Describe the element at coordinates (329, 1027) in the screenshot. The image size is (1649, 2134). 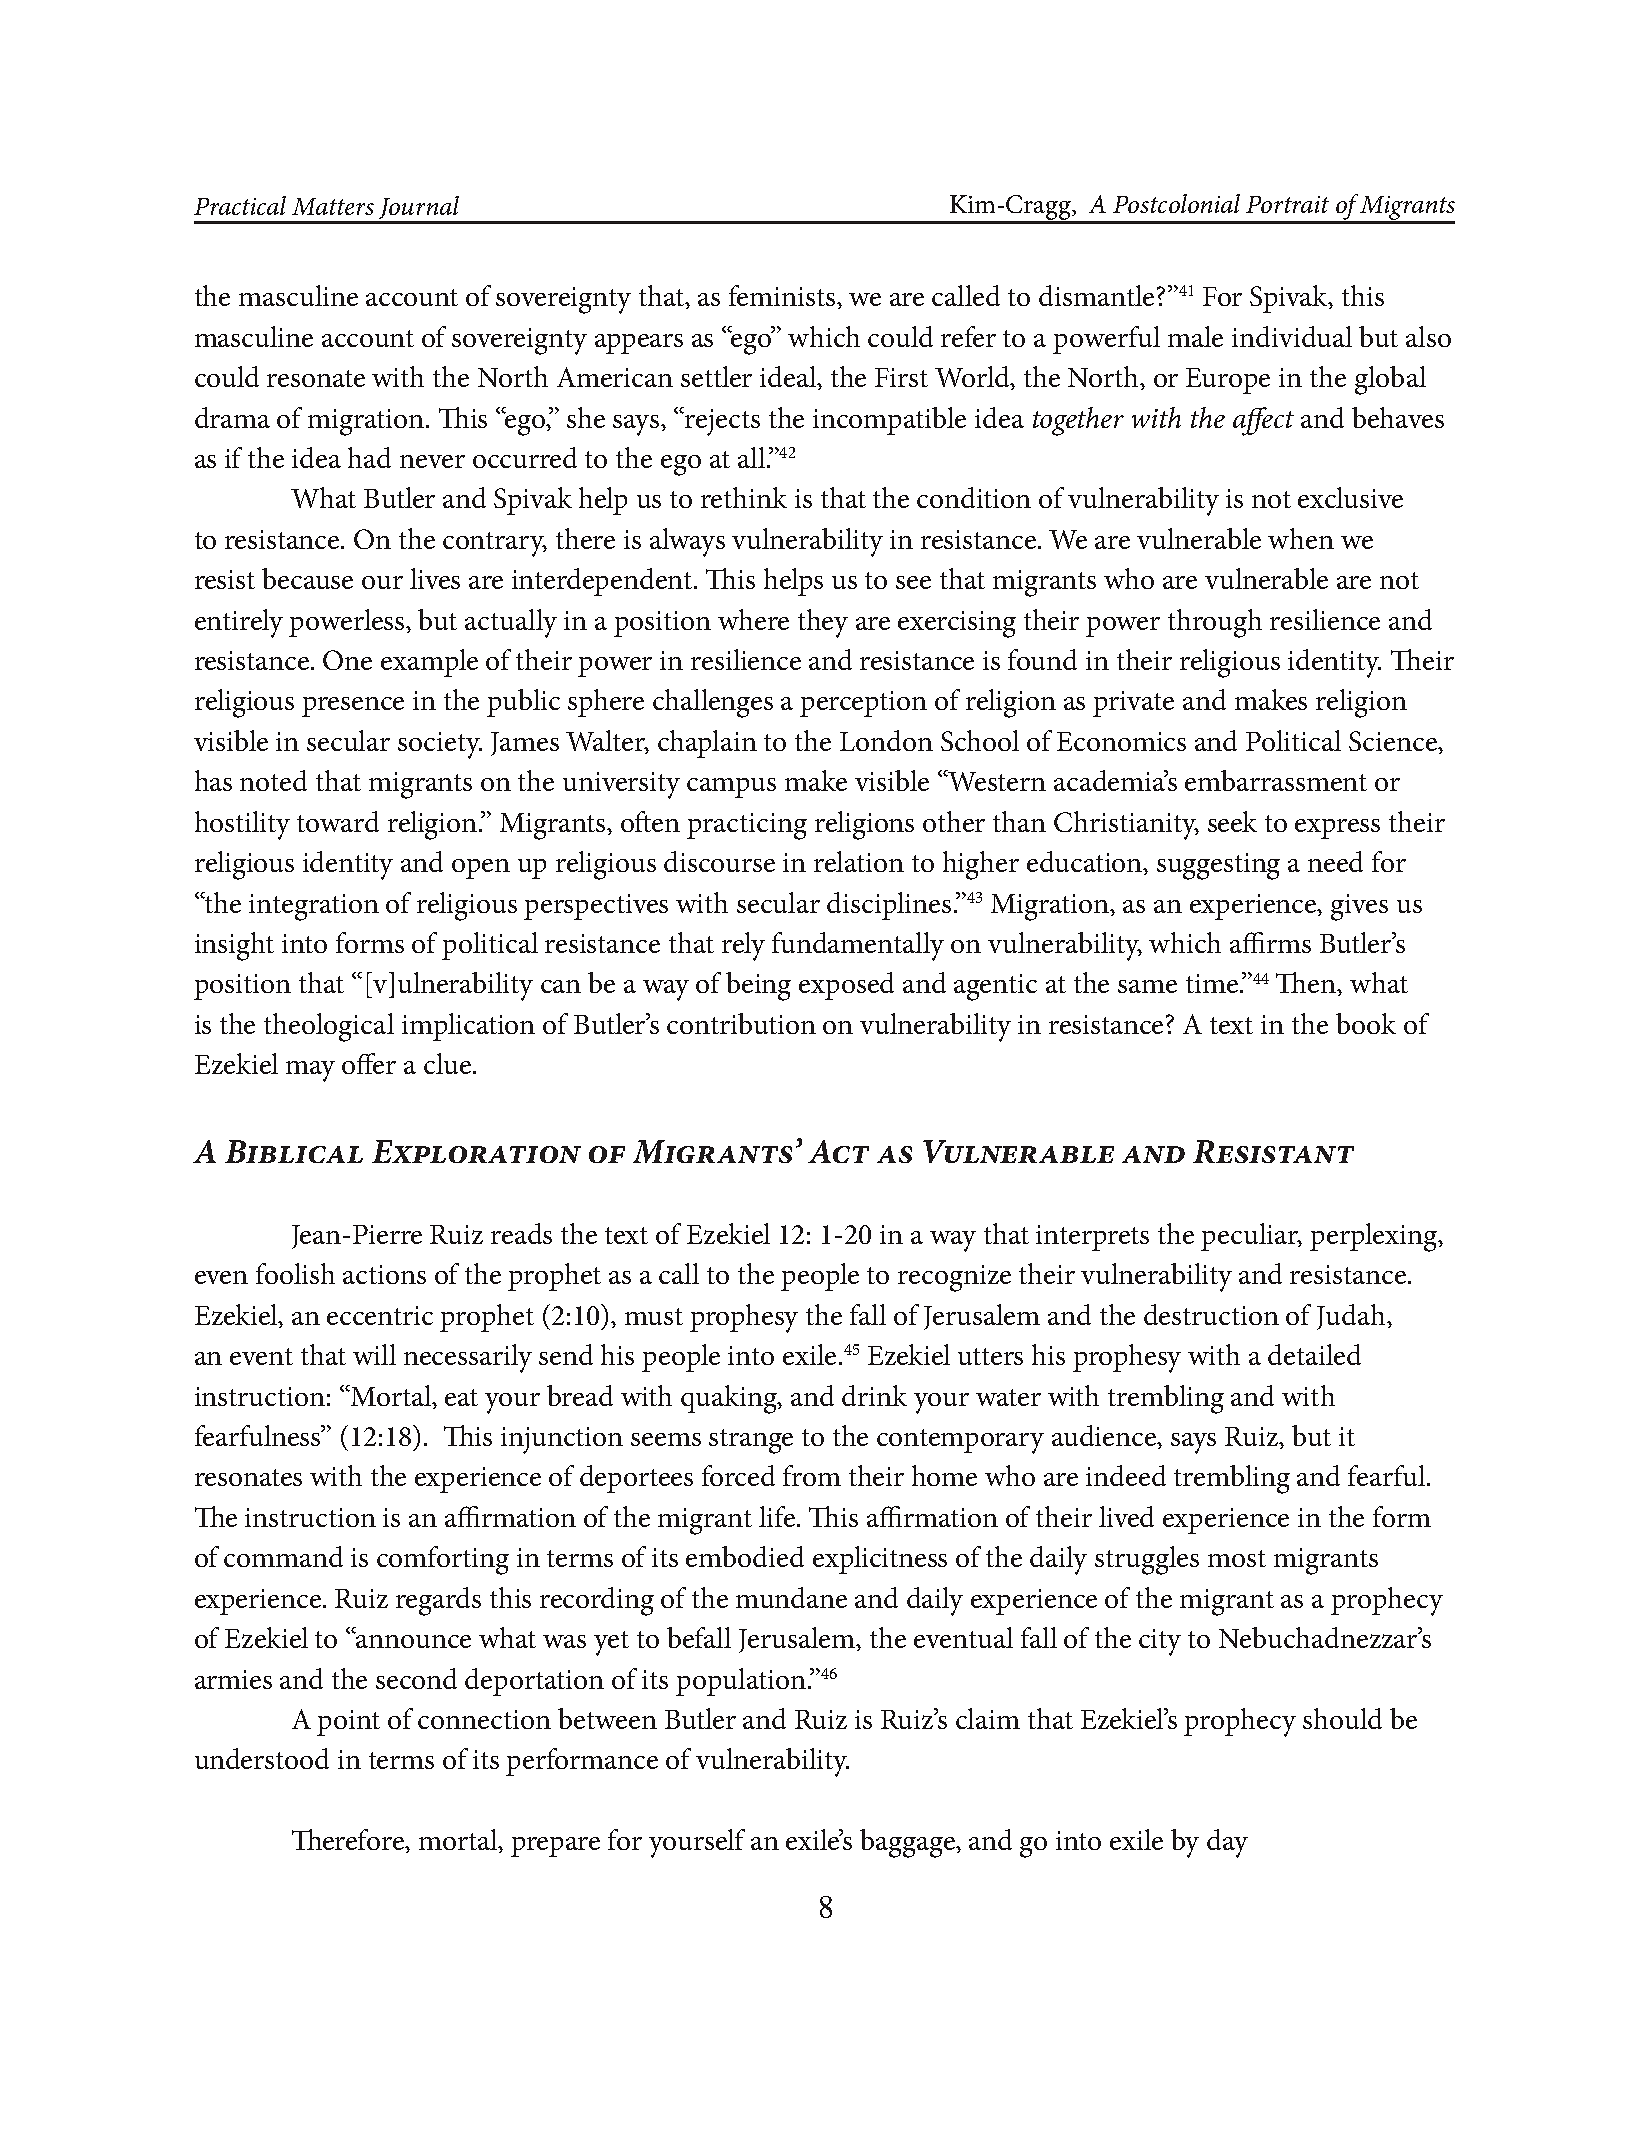
I see `theological` at that location.
